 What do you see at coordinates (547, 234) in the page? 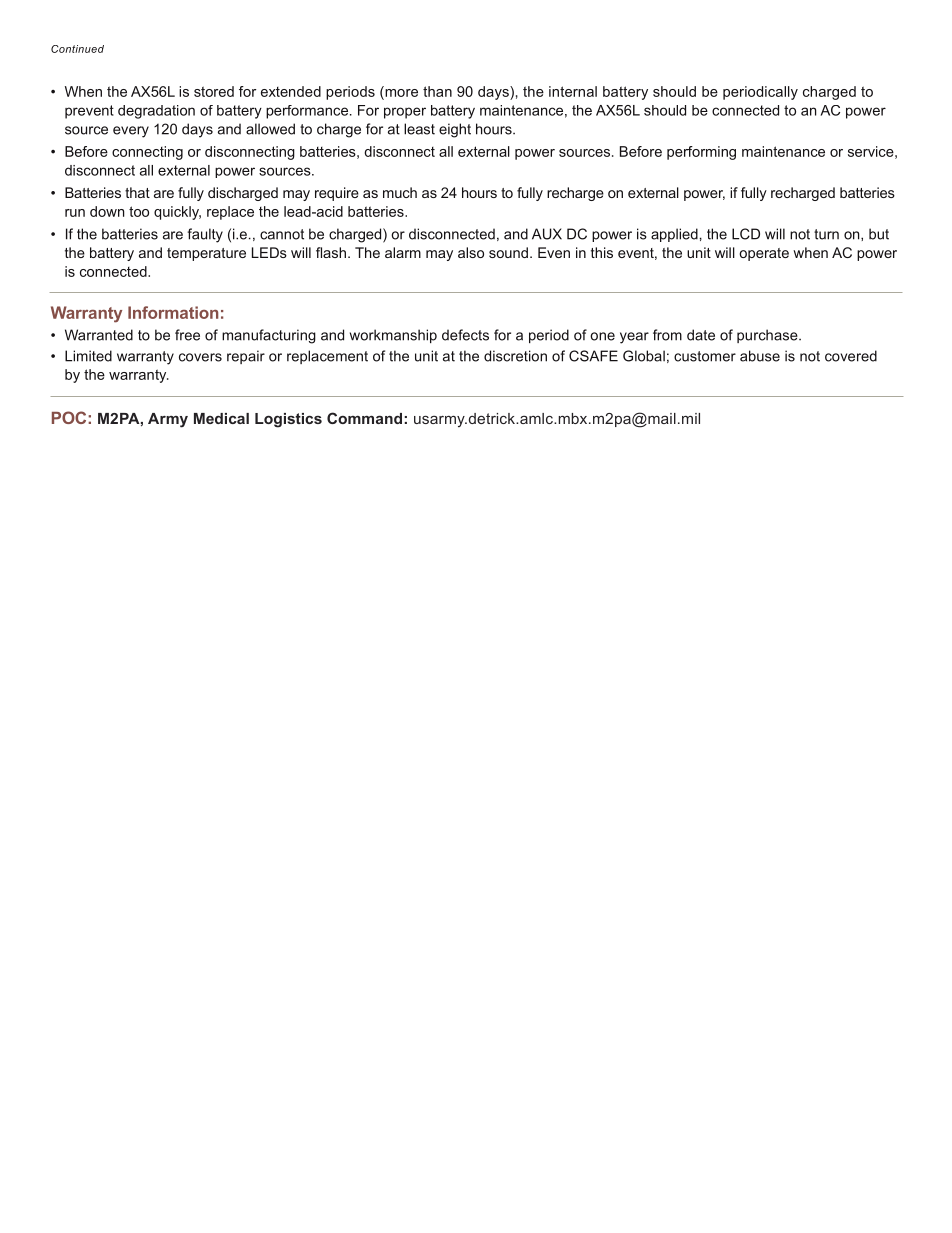
I see `AUX` at bounding box center [547, 234].
